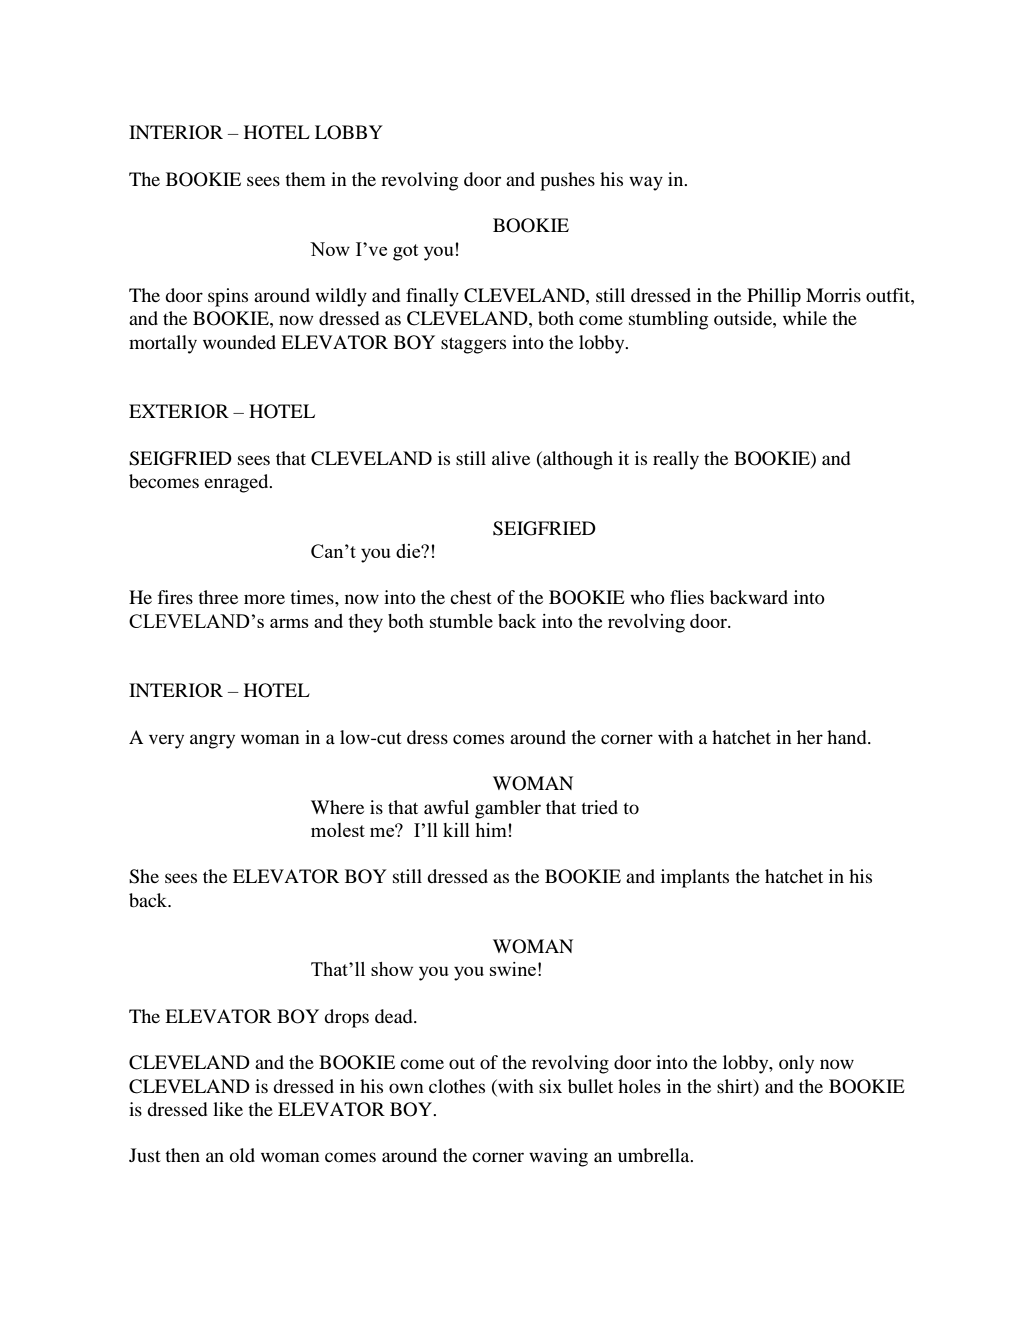 Image resolution: width=1031 pixels, height=1334 pixels. What do you see at coordinates (305, 179) in the screenshot?
I see `them` at bounding box center [305, 179].
